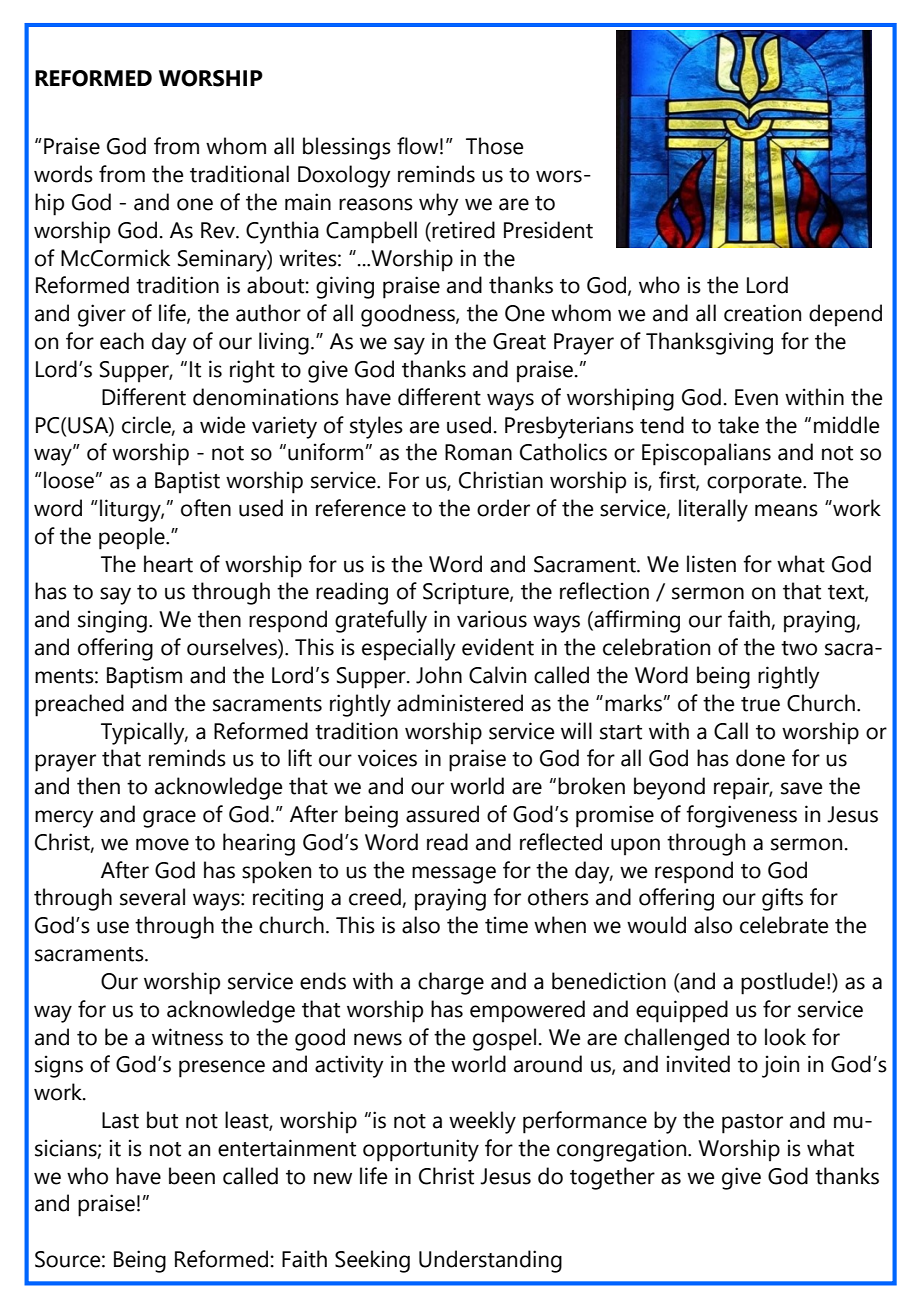  What do you see at coordinates (192, 1176) in the screenshot?
I see `been` at bounding box center [192, 1176].
